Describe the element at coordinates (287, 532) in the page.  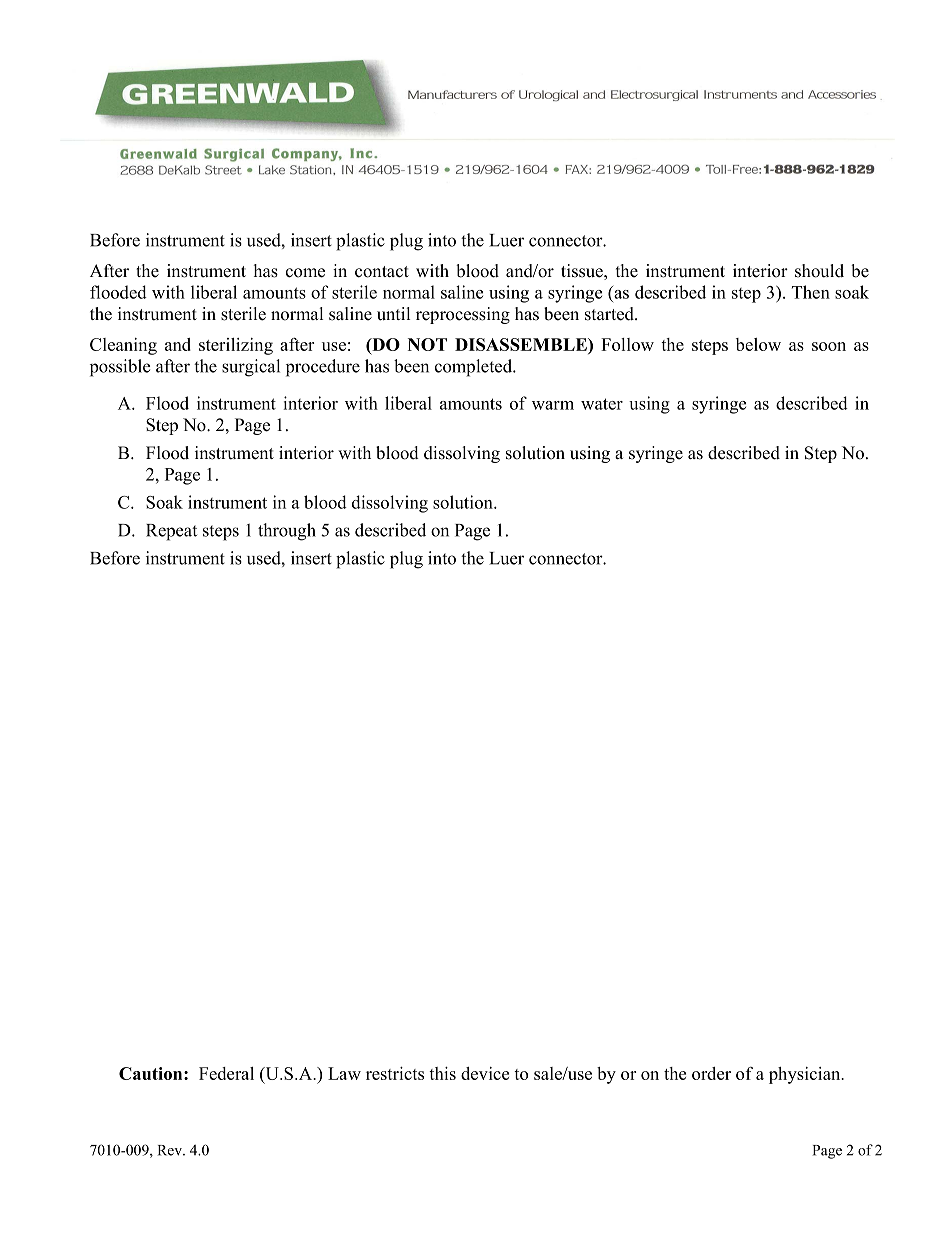
I see `through` at that location.
